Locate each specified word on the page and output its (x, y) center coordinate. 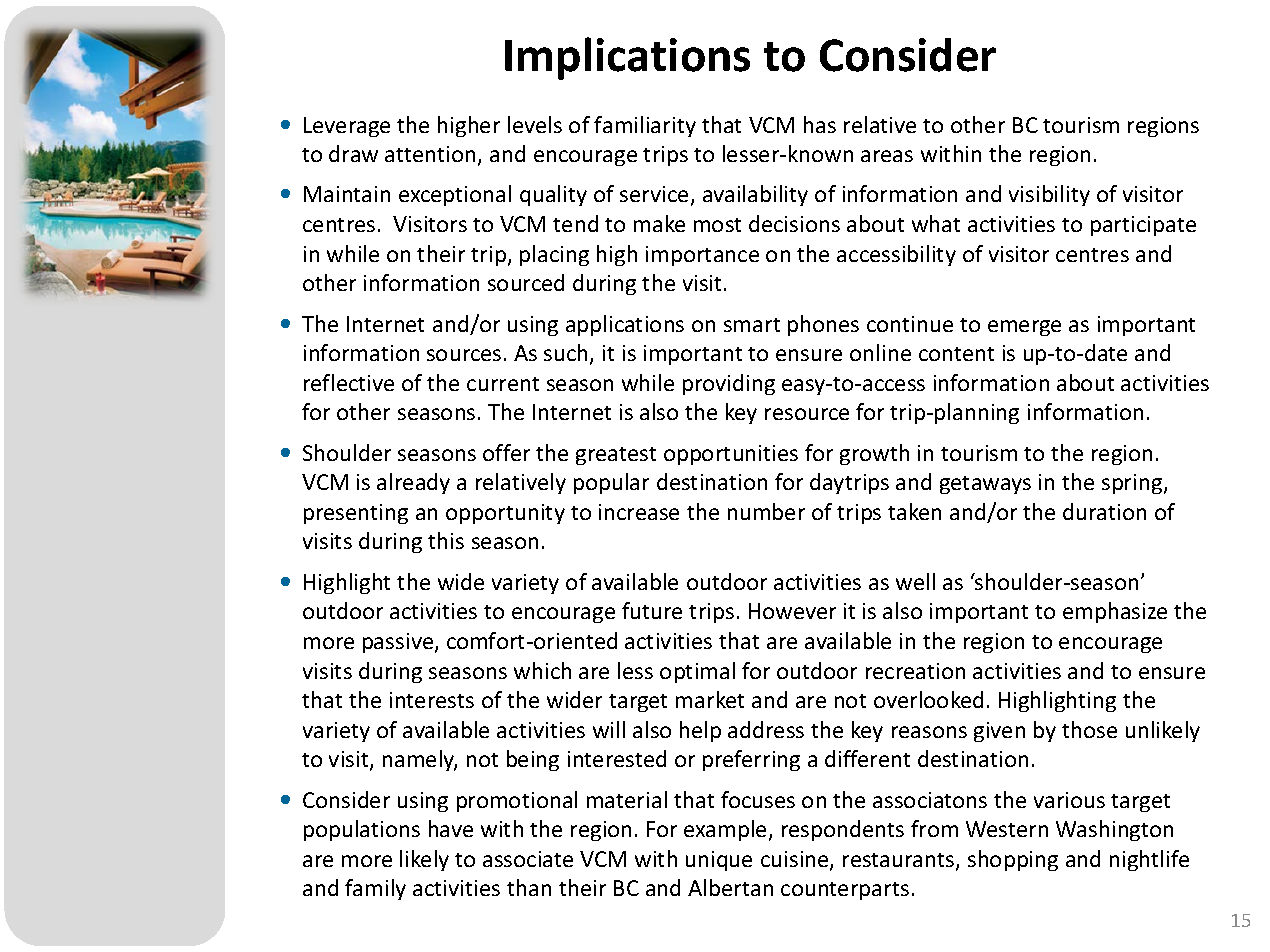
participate (1143, 226)
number (766, 511)
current (503, 384)
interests (432, 700)
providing (729, 384)
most (717, 225)
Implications (627, 58)
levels (535, 124)
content (956, 354)
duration (1104, 511)
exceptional (455, 195)
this (446, 540)
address (766, 729)
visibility (1049, 195)
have (451, 828)
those (1089, 729)
